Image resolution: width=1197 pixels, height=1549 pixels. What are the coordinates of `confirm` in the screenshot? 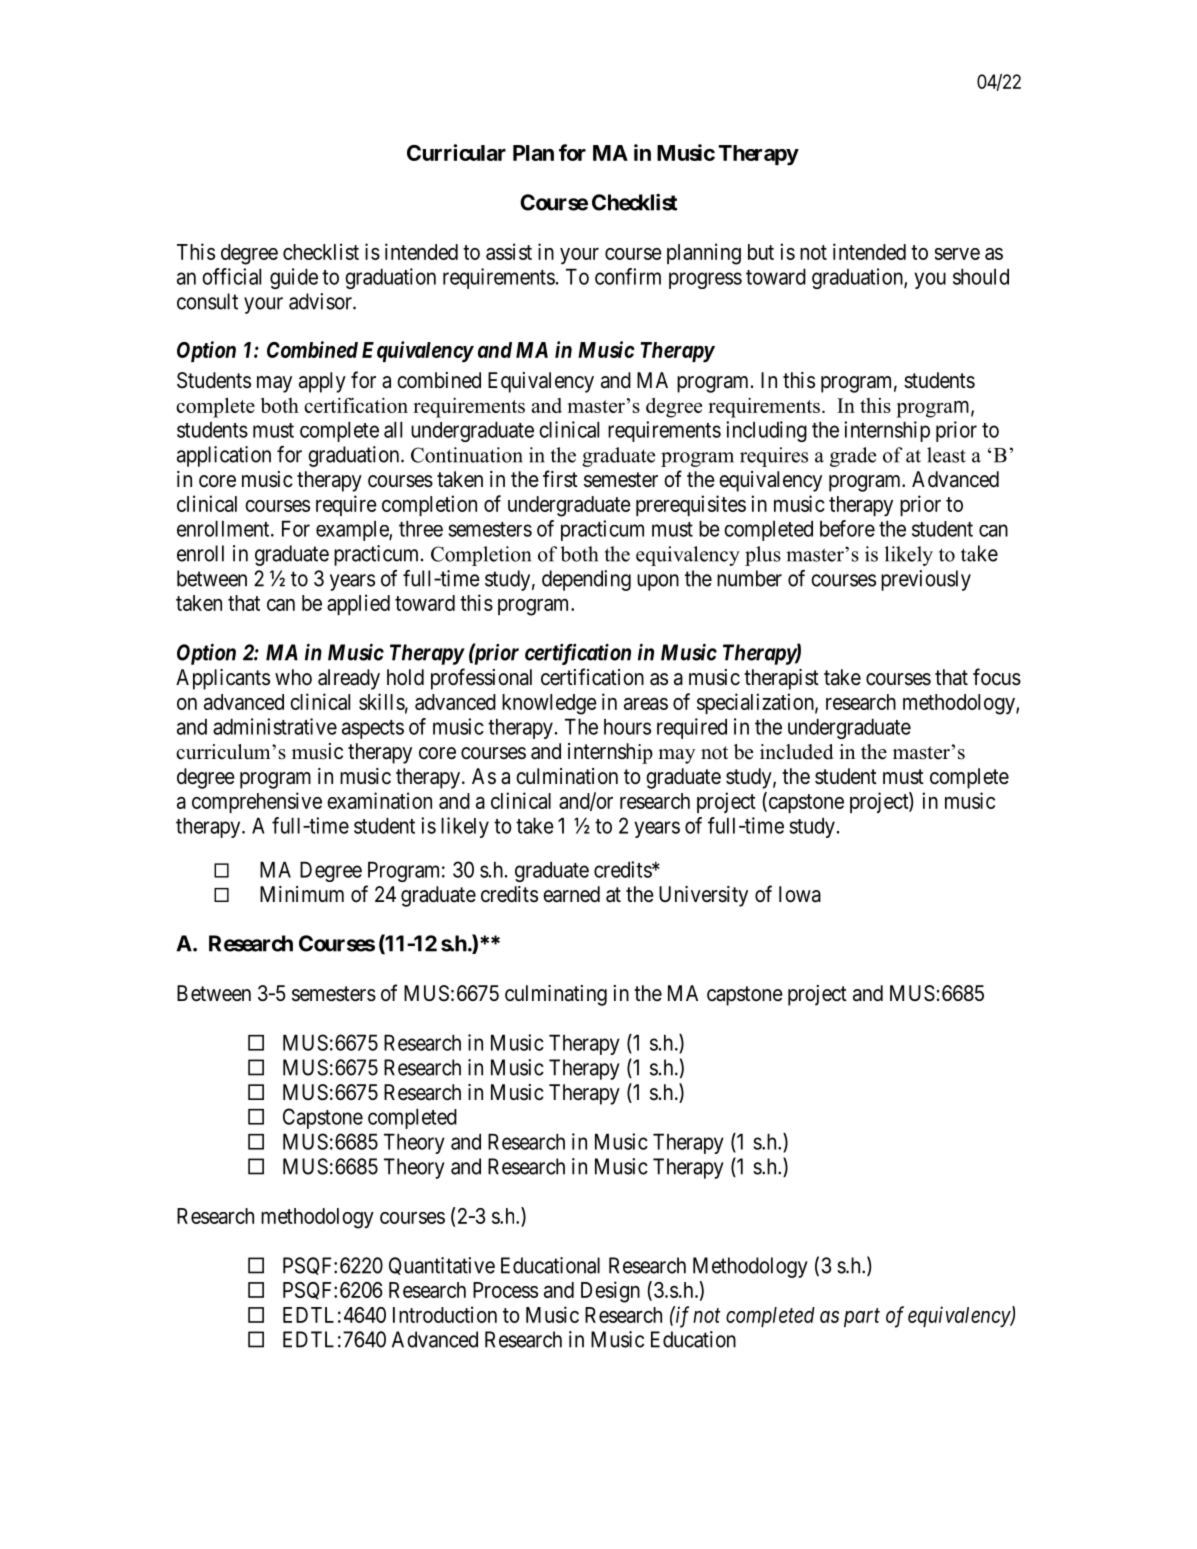 It's located at (628, 276).
